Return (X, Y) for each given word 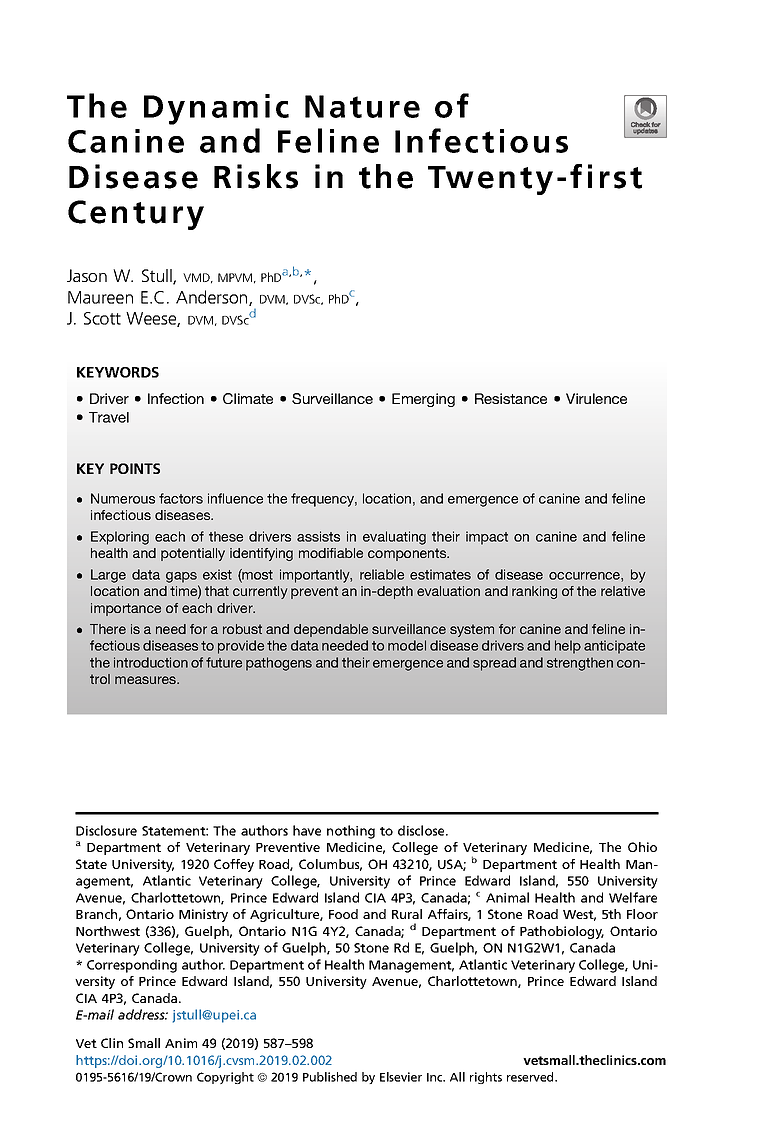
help (568, 647)
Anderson (213, 298)
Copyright (225, 1078)
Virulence (596, 398)
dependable (331, 630)
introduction (151, 662)
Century (136, 215)
